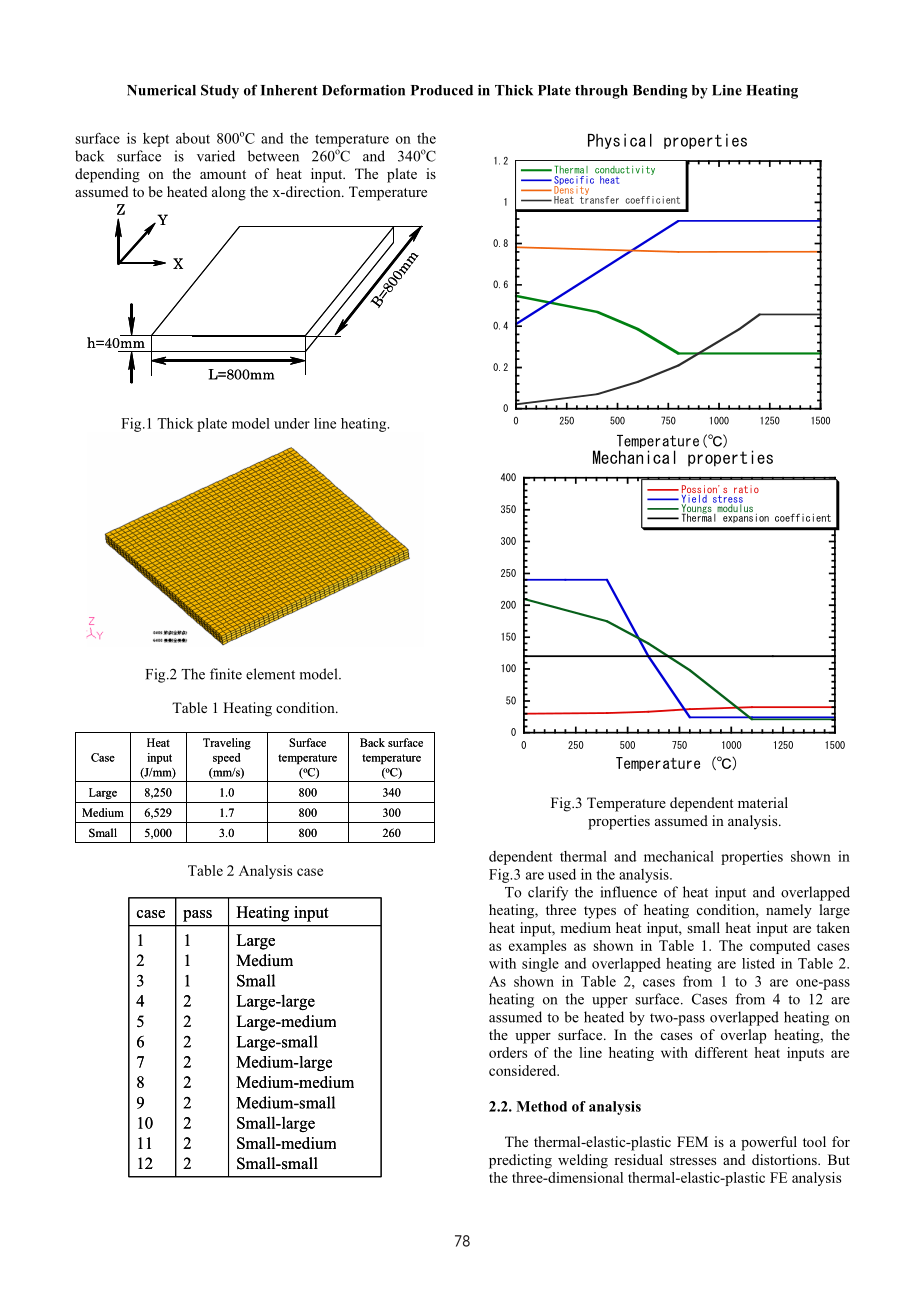  What do you see at coordinates (442, 90) in the screenshot?
I see `Produced` at bounding box center [442, 90].
